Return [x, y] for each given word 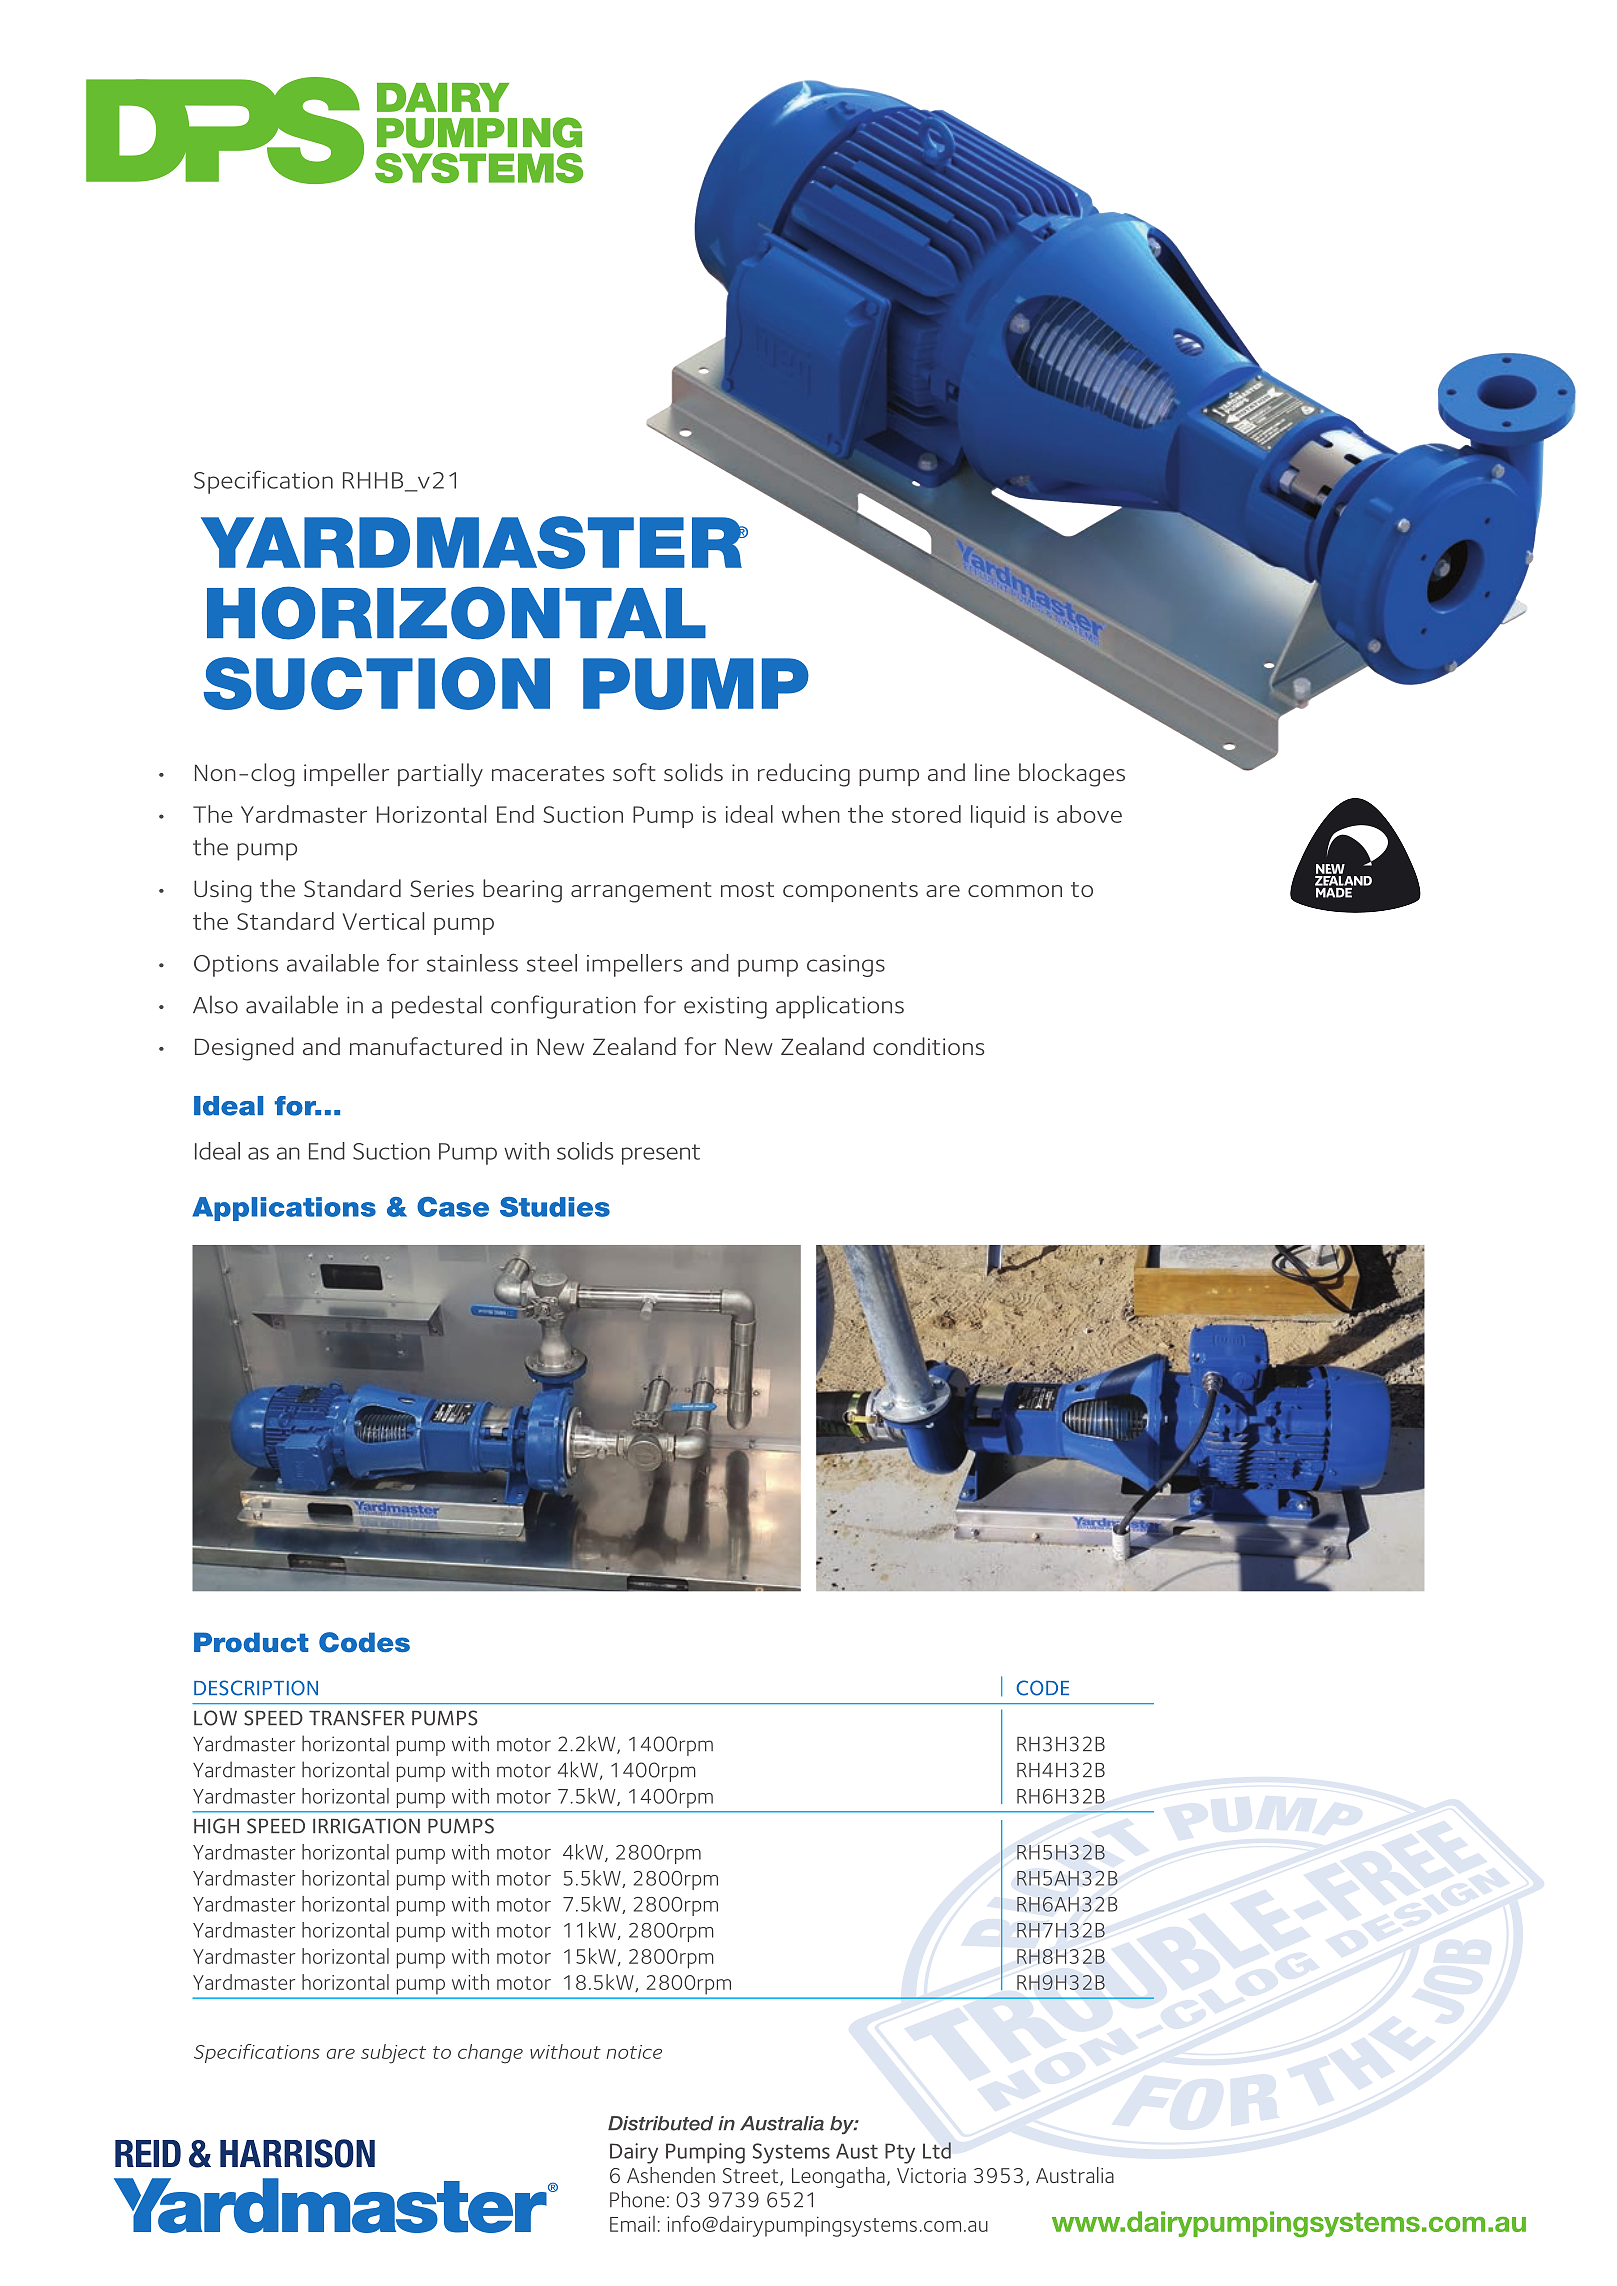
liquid [998, 816]
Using [223, 891]
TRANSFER [357, 1718]
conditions [928, 1046]
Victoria [931, 2175]
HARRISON [297, 2153]
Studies [555, 1207]
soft [634, 772]
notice [634, 2052]
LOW [215, 1718]
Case [453, 1207]
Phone [637, 2199]
